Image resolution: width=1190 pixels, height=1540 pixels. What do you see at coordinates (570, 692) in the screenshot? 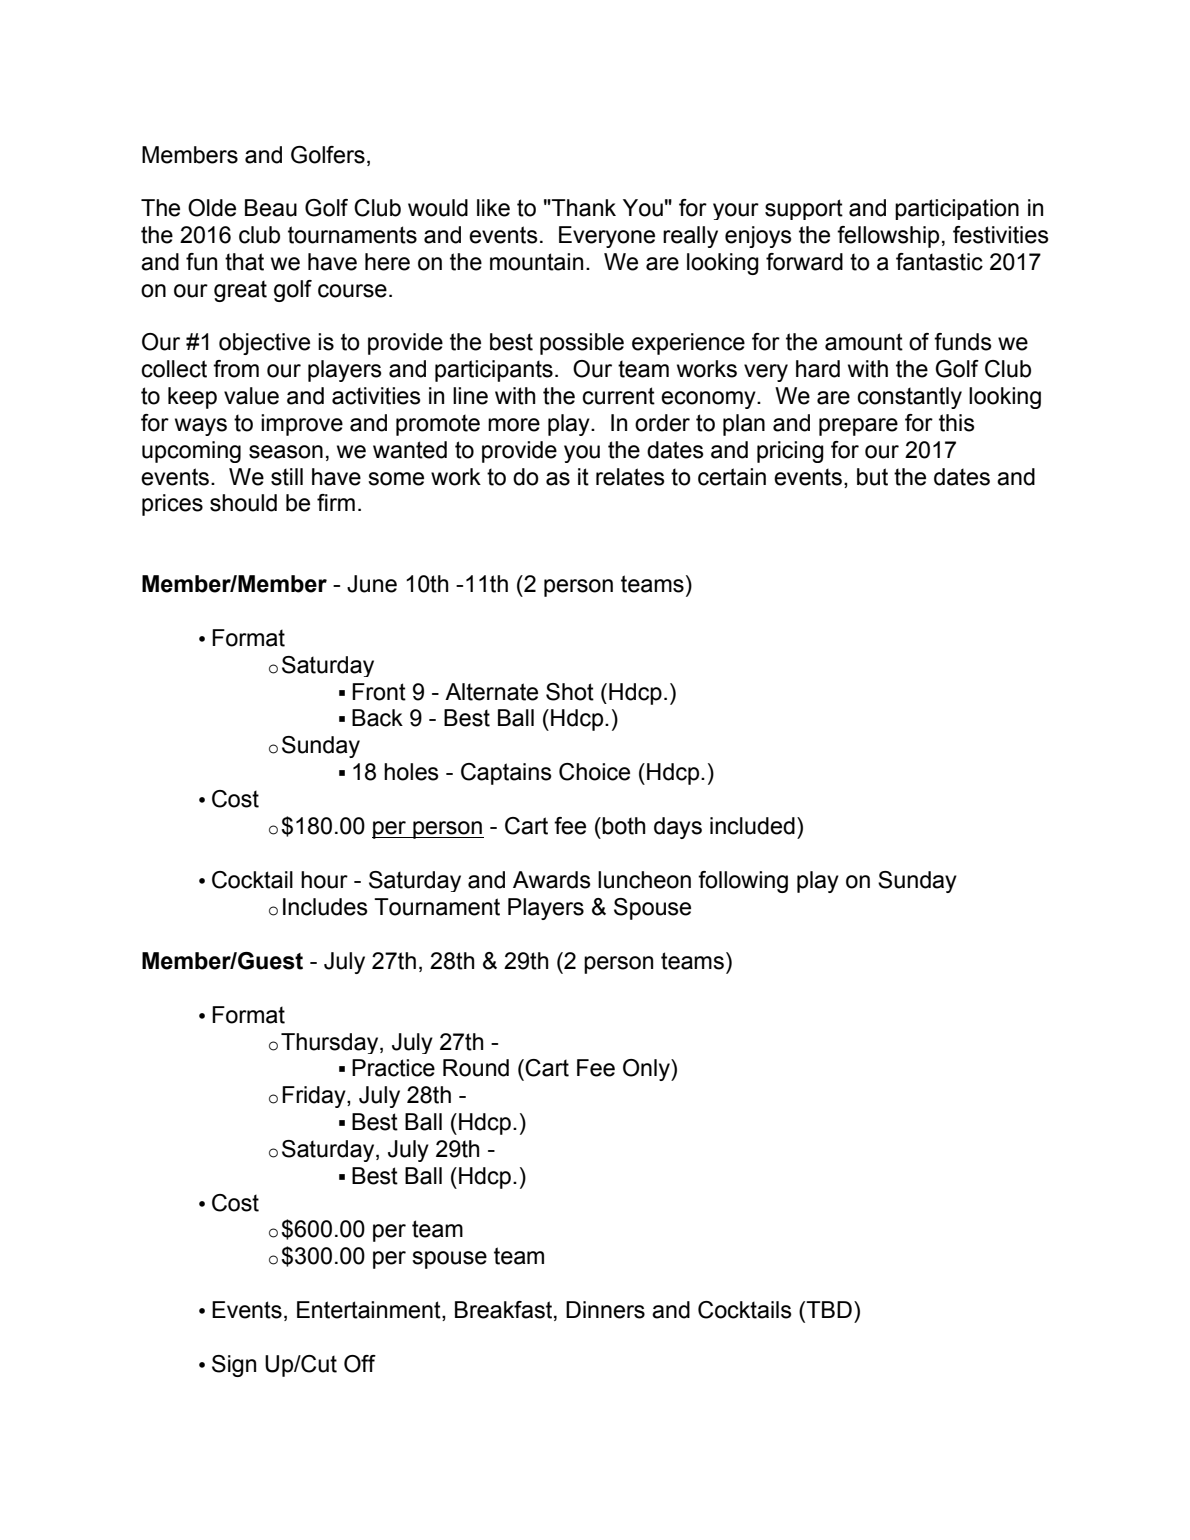
I see `Shot` at bounding box center [570, 692].
